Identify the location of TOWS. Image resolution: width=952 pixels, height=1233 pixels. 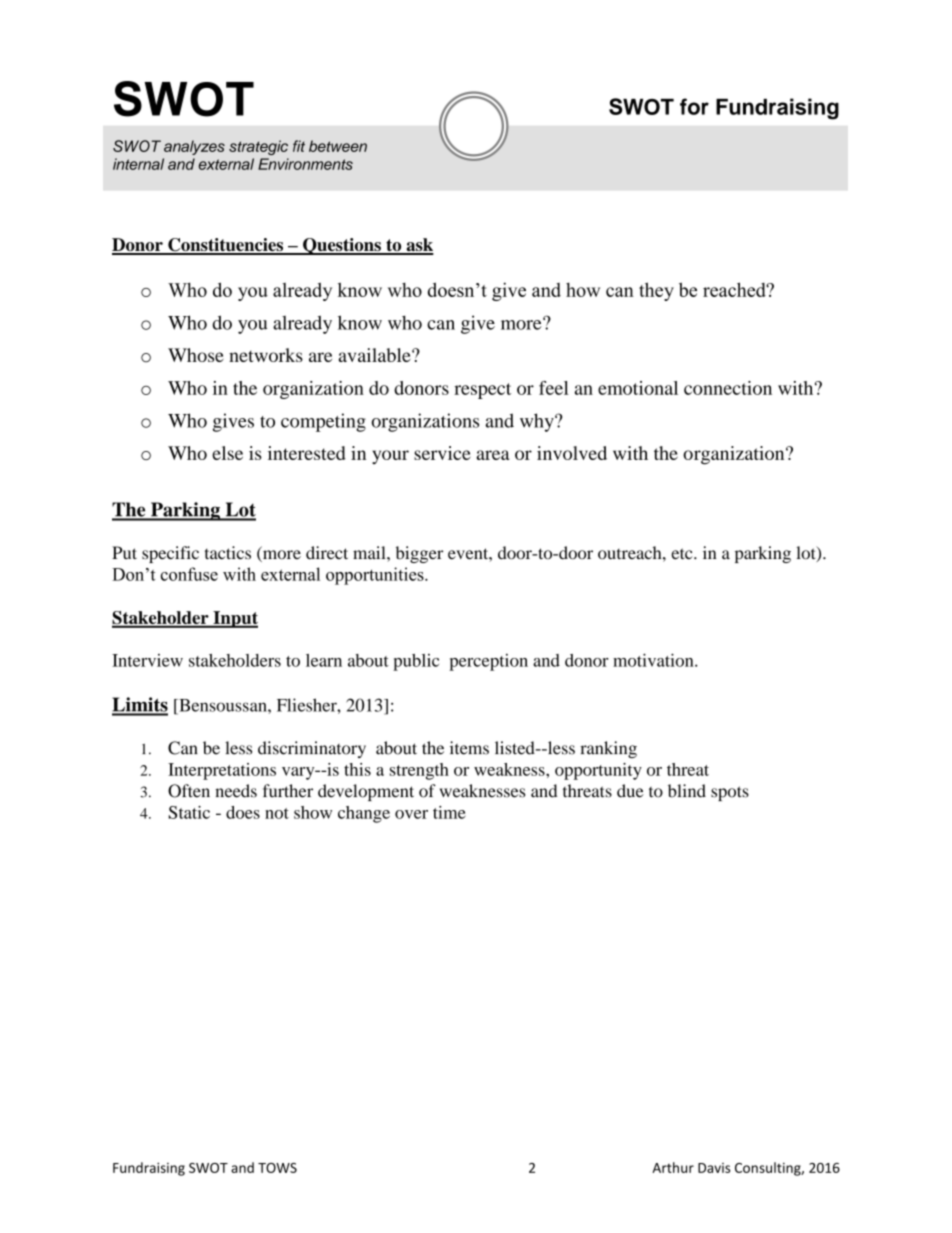
(277, 1168).
